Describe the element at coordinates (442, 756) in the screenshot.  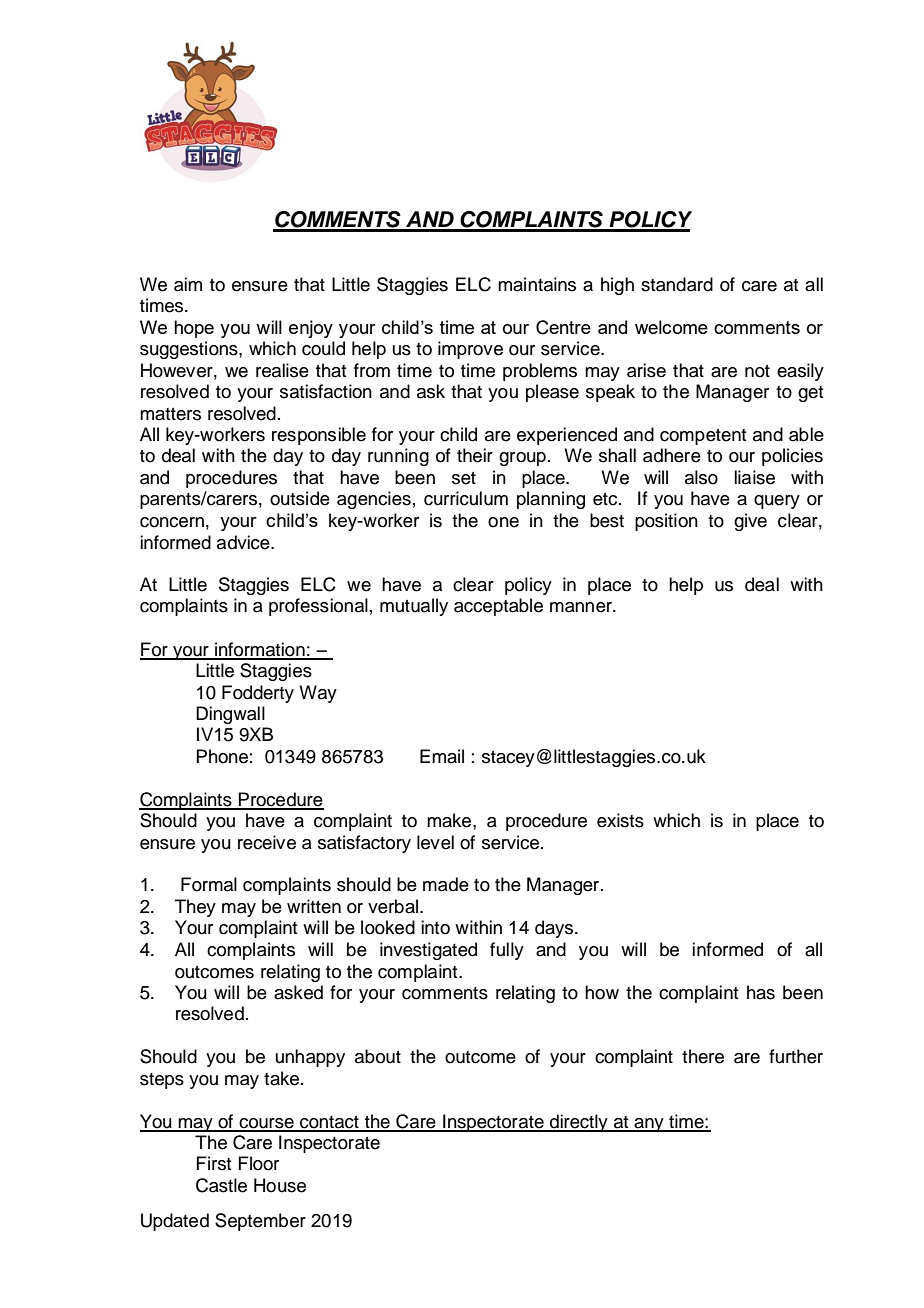
I see `Email` at that location.
